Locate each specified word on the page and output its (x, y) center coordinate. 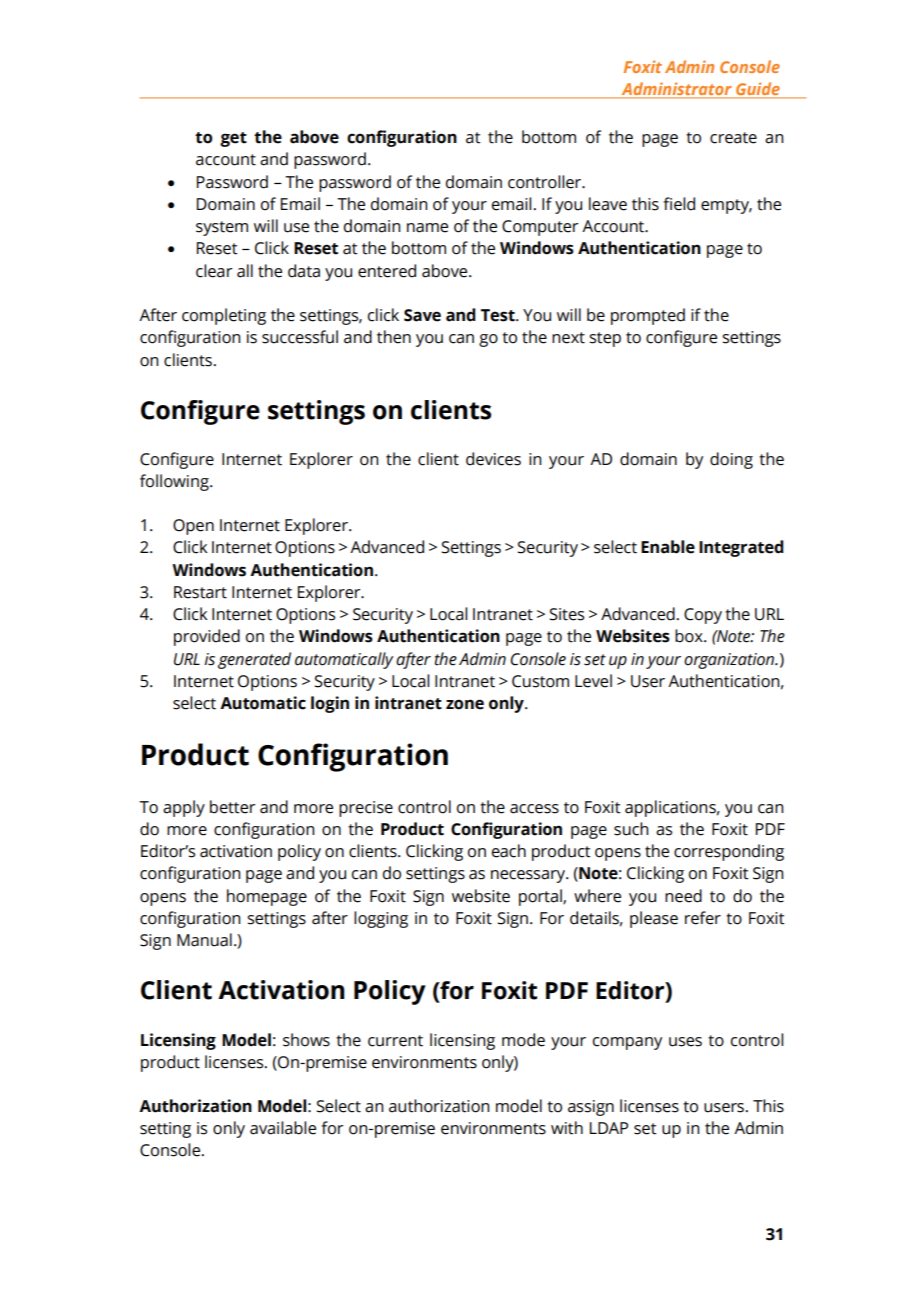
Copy (703, 616)
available (283, 1128)
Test (499, 315)
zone (465, 704)
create (733, 138)
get (233, 139)
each (509, 851)
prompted (648, 316)
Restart (200, 592)
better (232, 807)
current (395, 1041)
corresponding (729, 852)
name (427, 228)
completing (224, 316)
